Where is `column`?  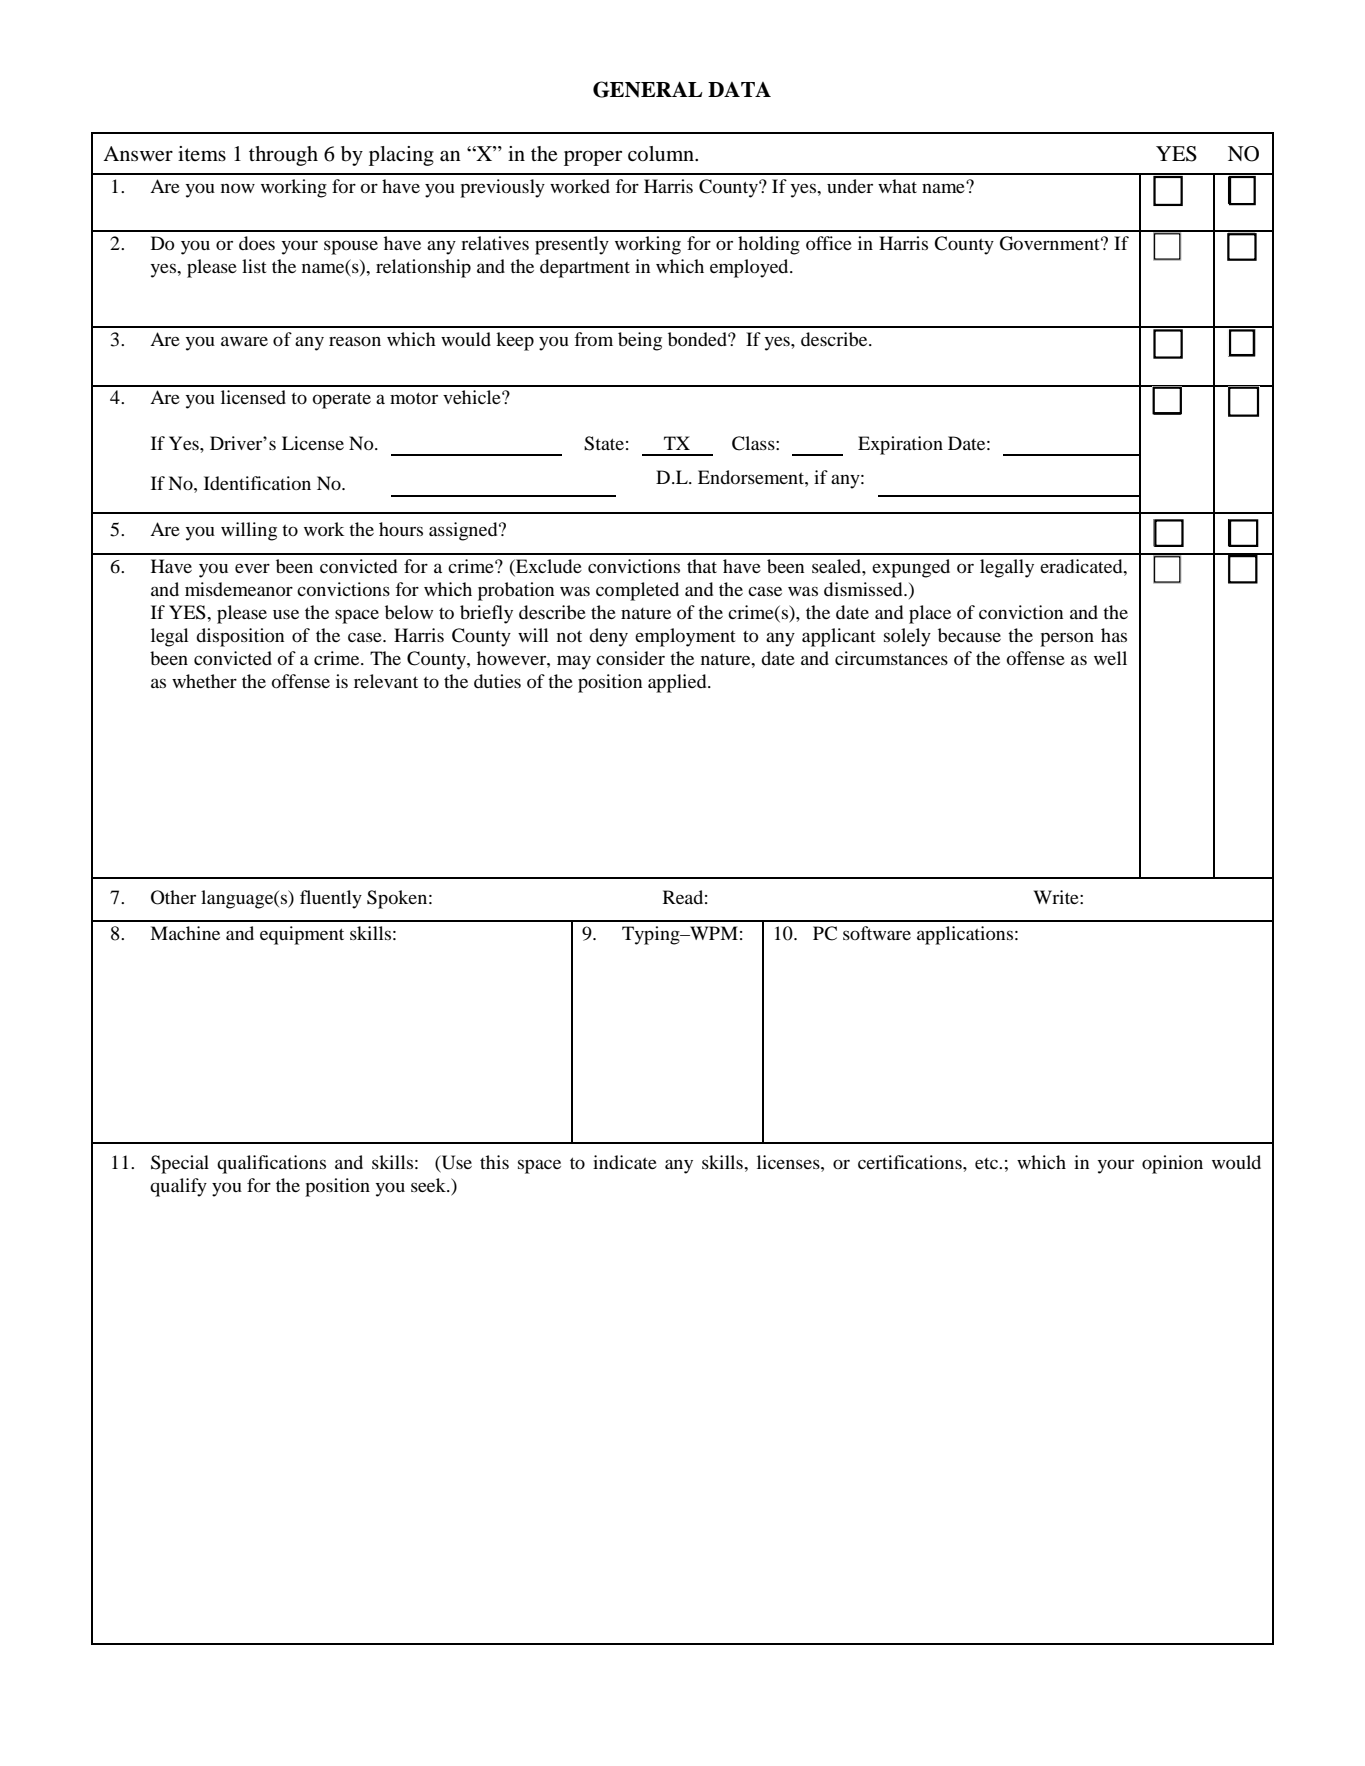 column is located at coordinates (662, 154).
